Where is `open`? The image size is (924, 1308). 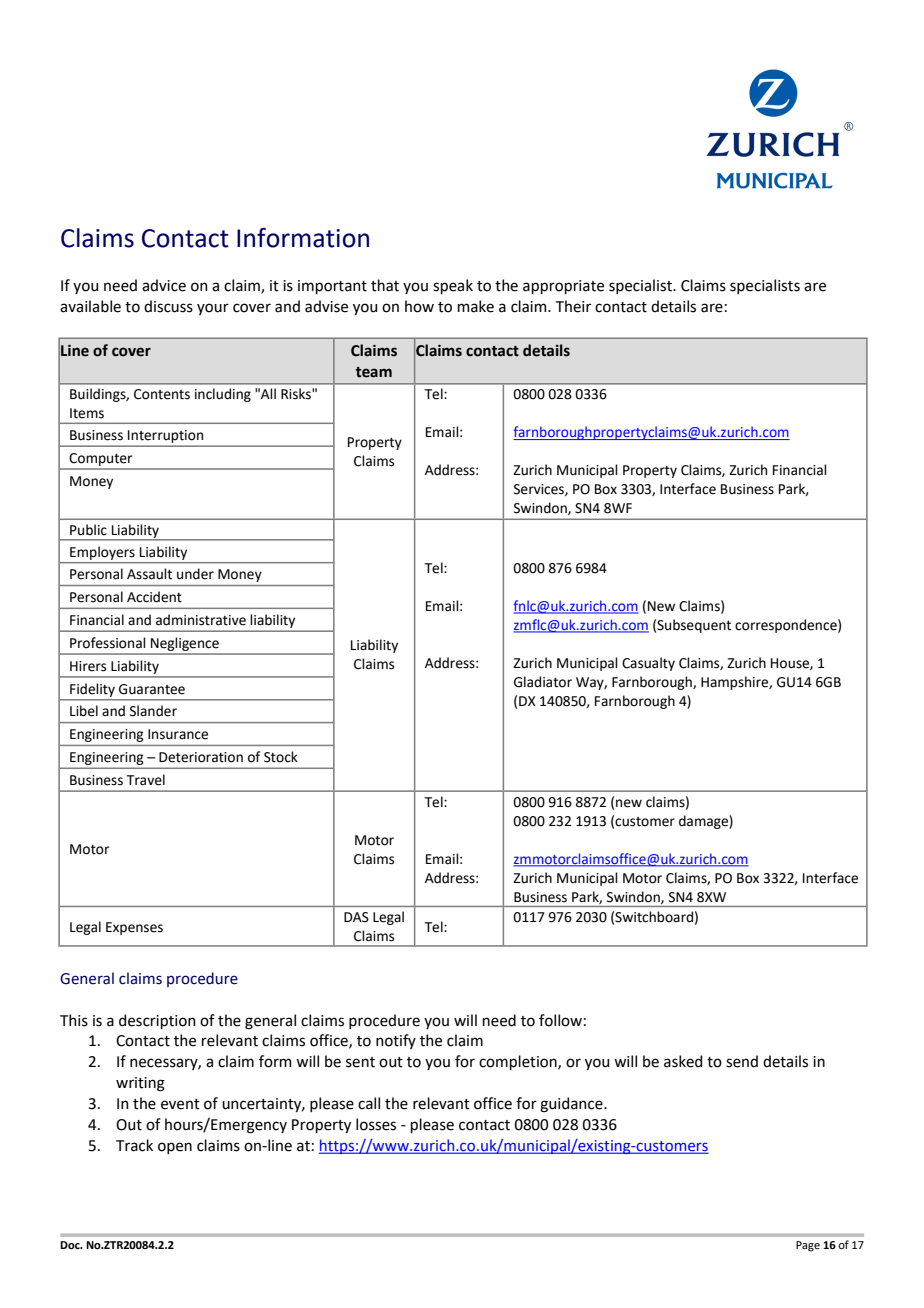 open is located at coordinates (175, 1148).
